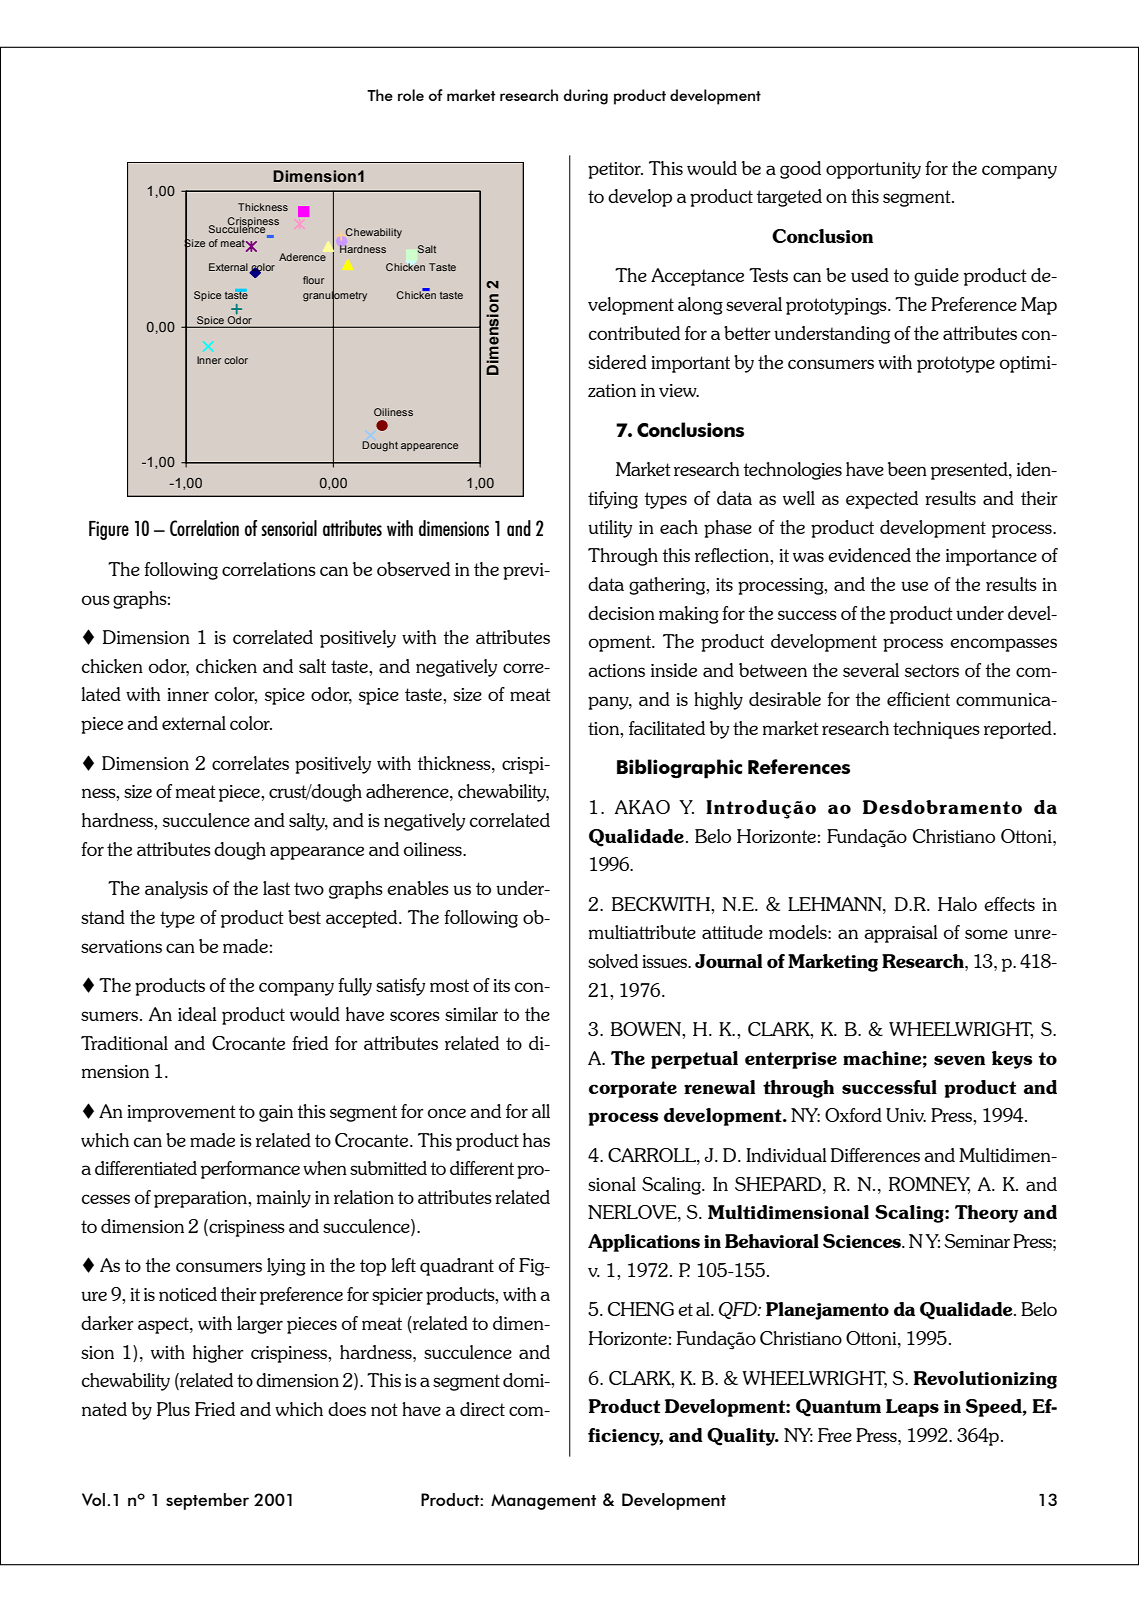  I want to click on during, so click(586, 97).
